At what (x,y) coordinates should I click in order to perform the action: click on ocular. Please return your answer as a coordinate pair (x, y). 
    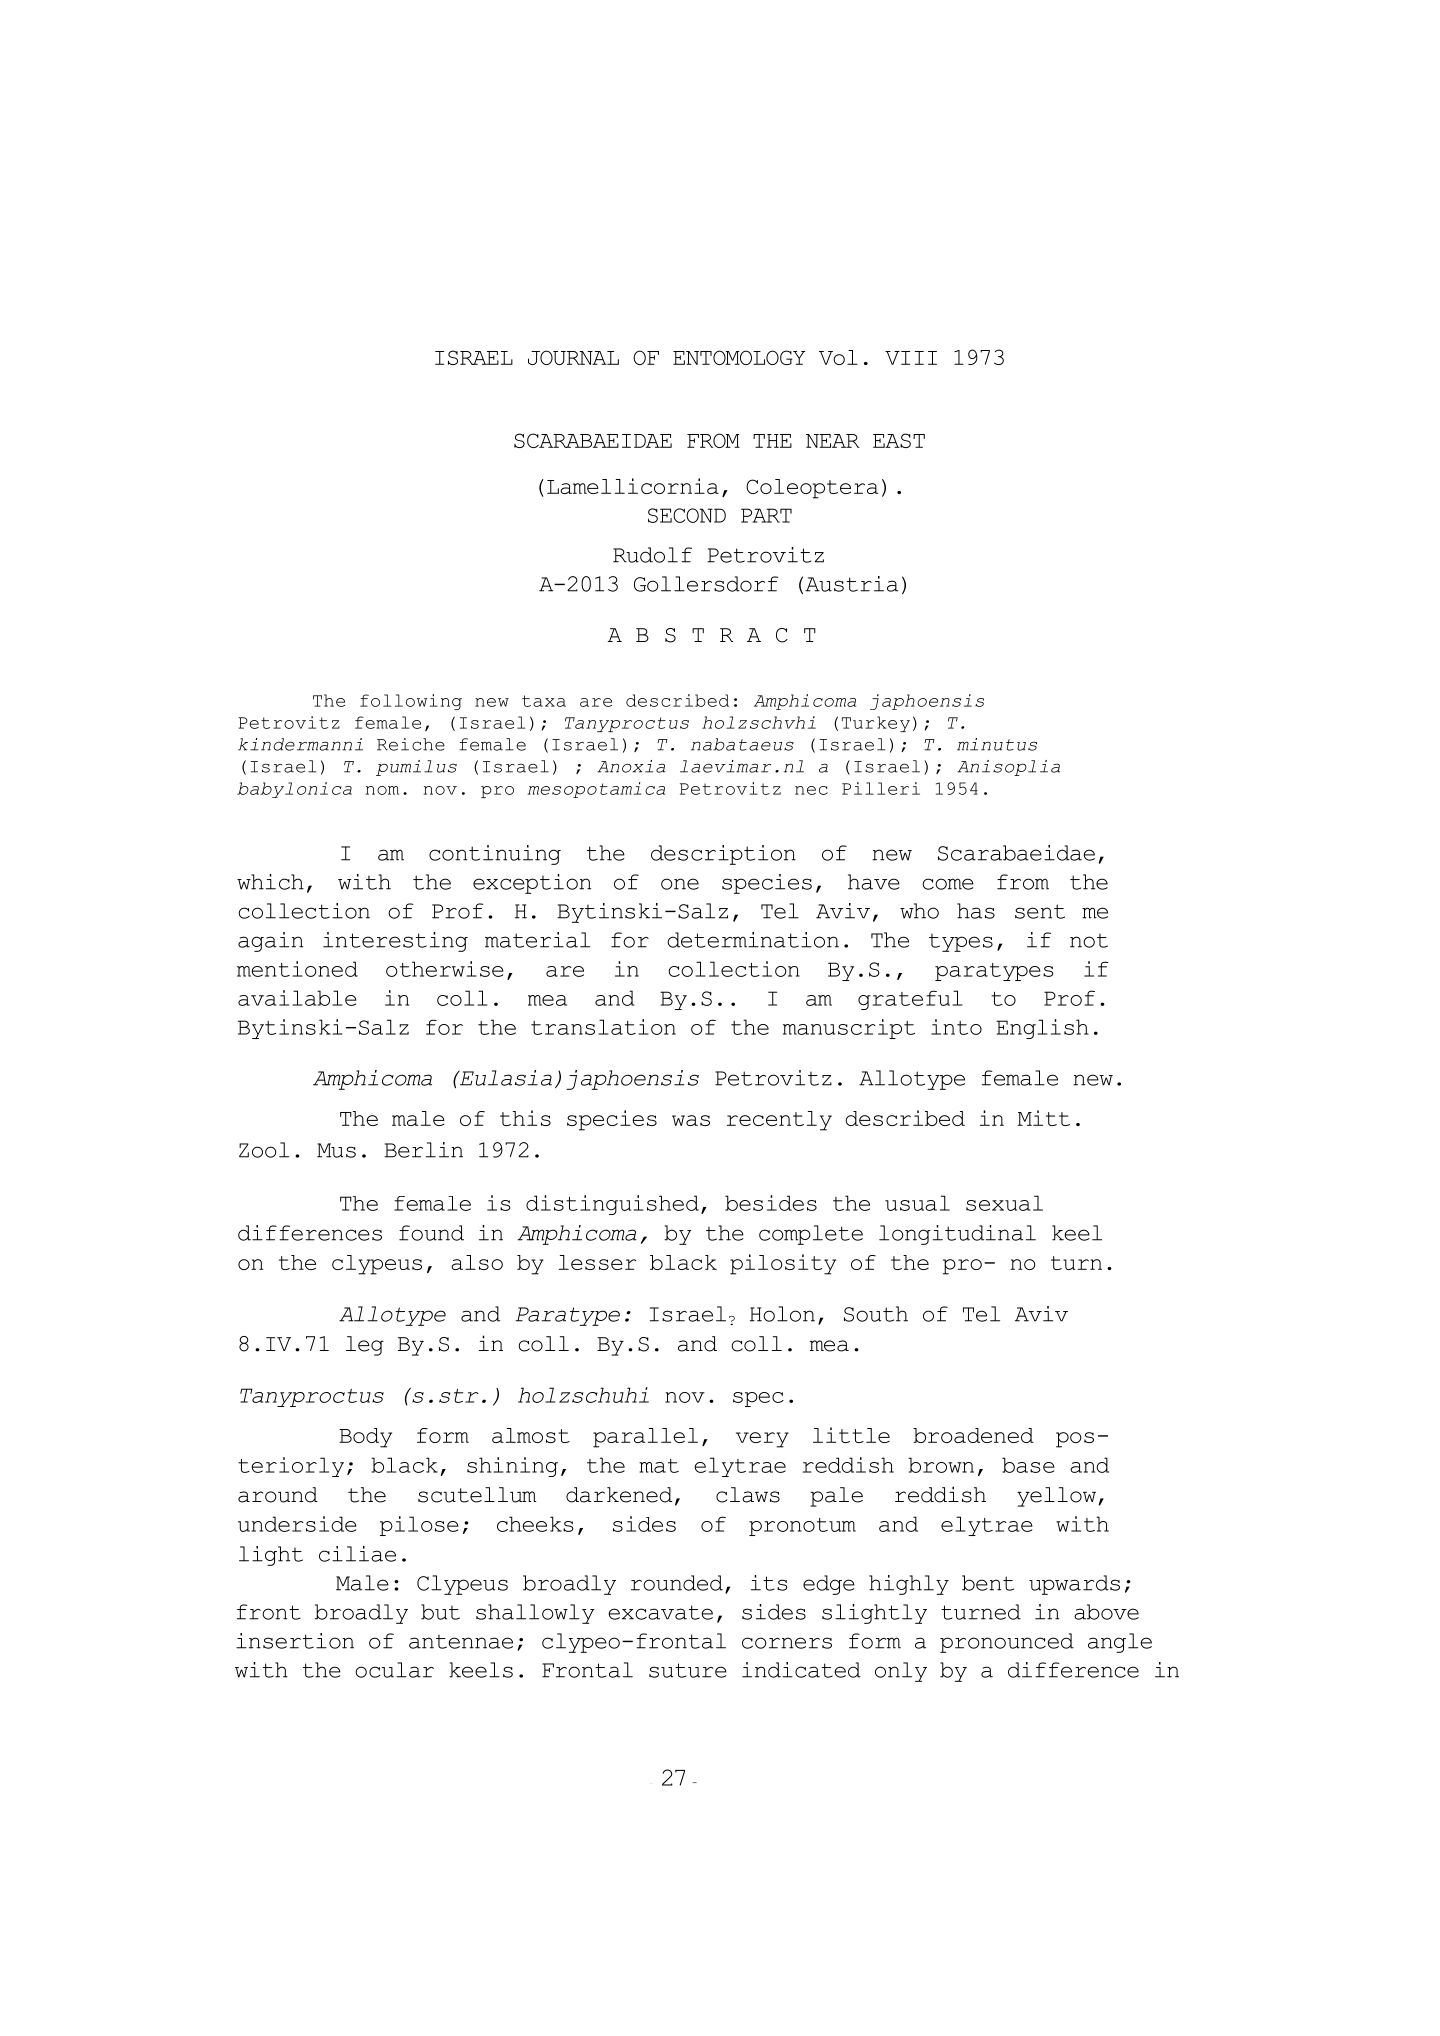
    Looking at the image, I should click on (394, 1670).
